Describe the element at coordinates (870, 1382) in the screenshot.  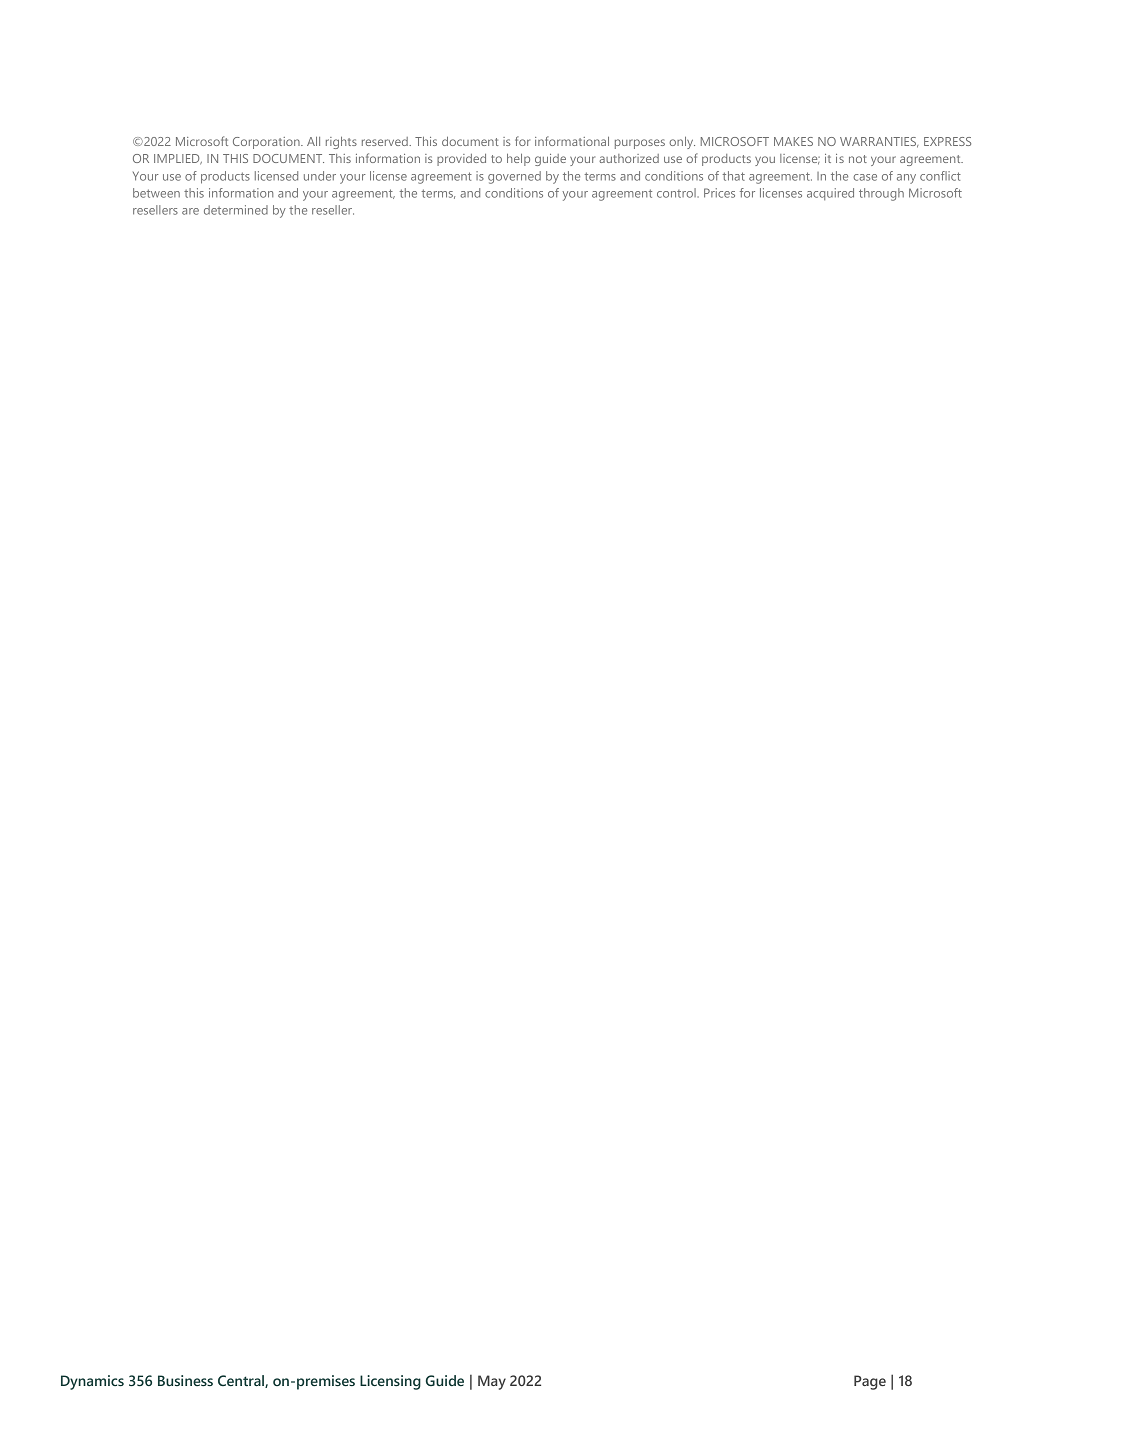
I see `Page` at that location.
